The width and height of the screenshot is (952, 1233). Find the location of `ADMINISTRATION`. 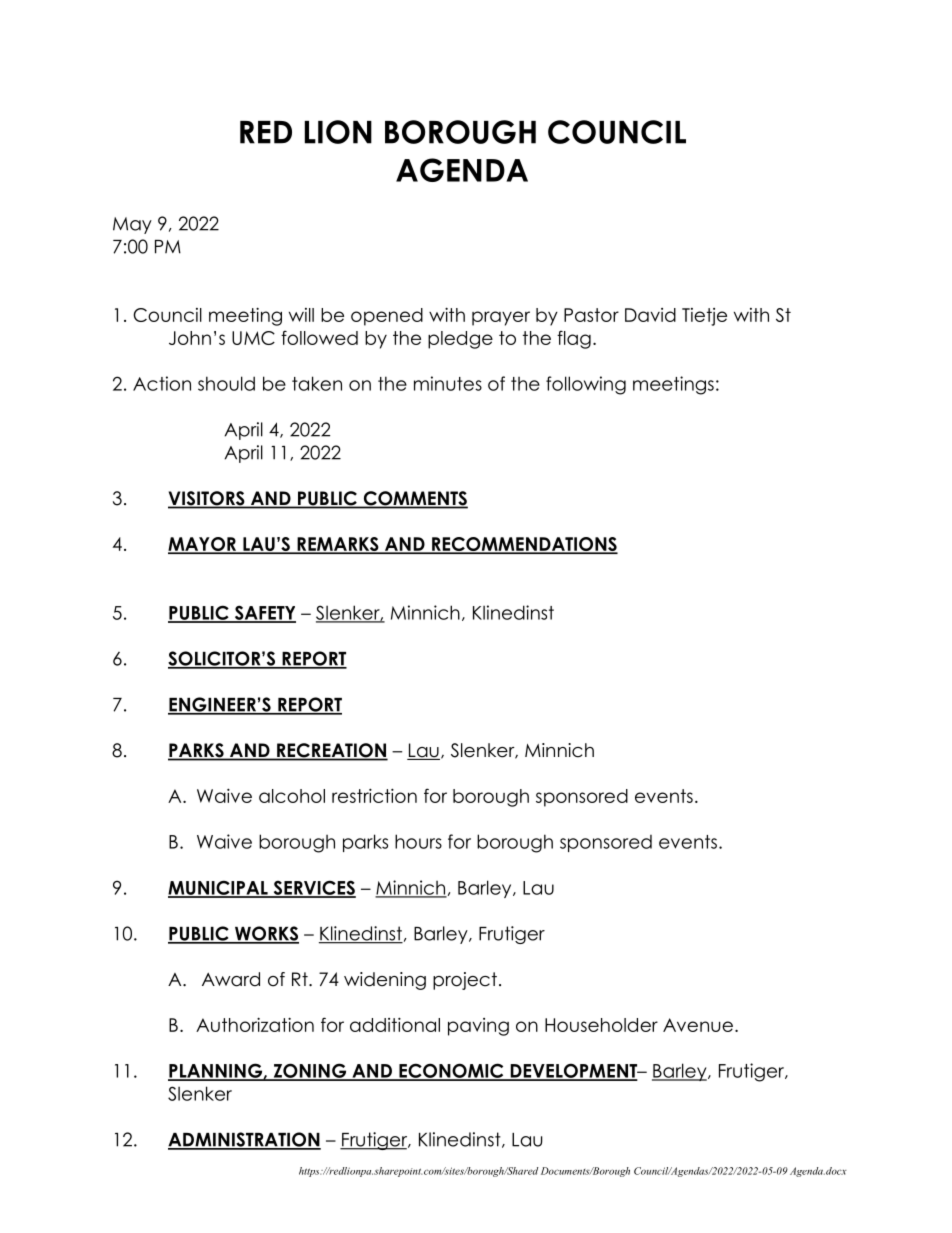

ADMINISTRATION is located at coordinates (244, 1140).
